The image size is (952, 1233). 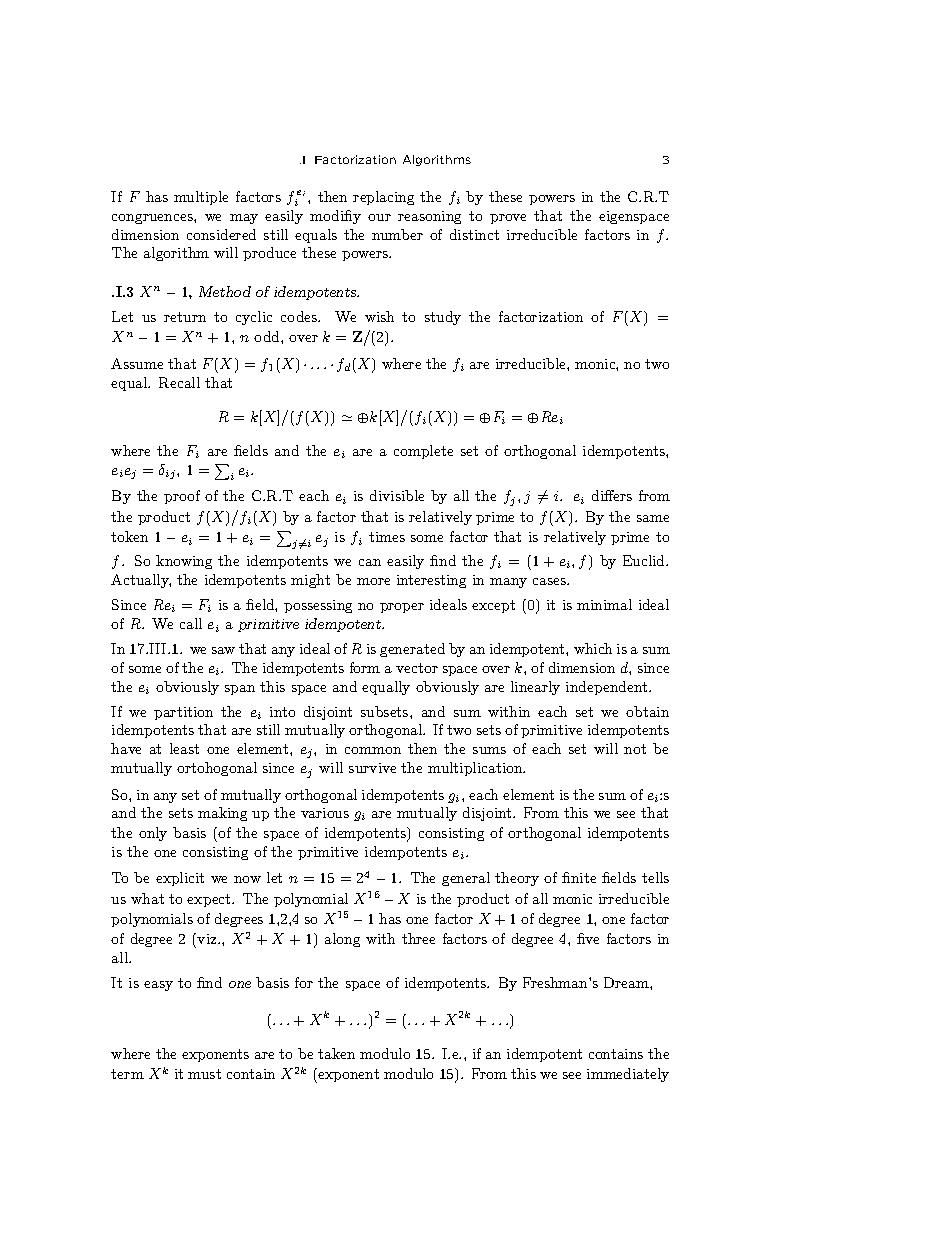 What do you see at coordinates (184, 748) in the document?
I see `least` at bounding box center [184, 748].
